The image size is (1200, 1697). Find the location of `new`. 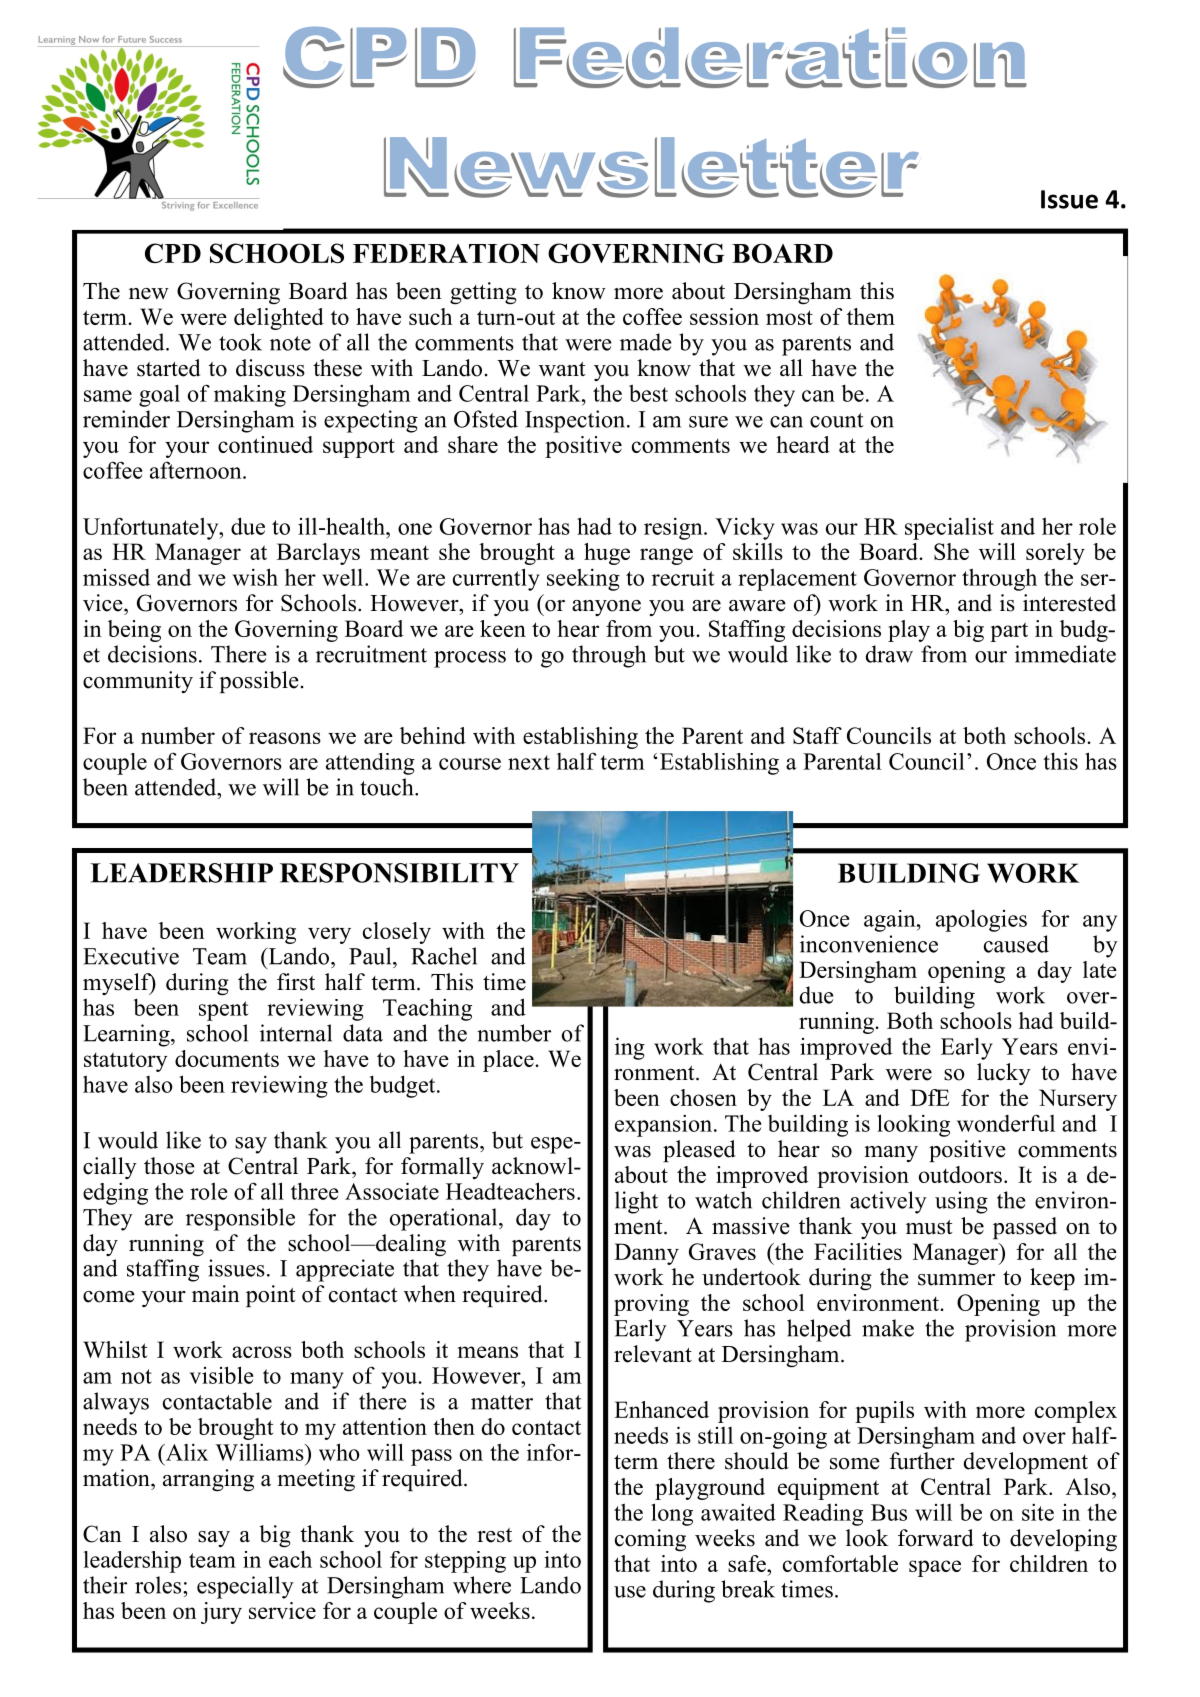

new is located at coordinates (149, 294).
